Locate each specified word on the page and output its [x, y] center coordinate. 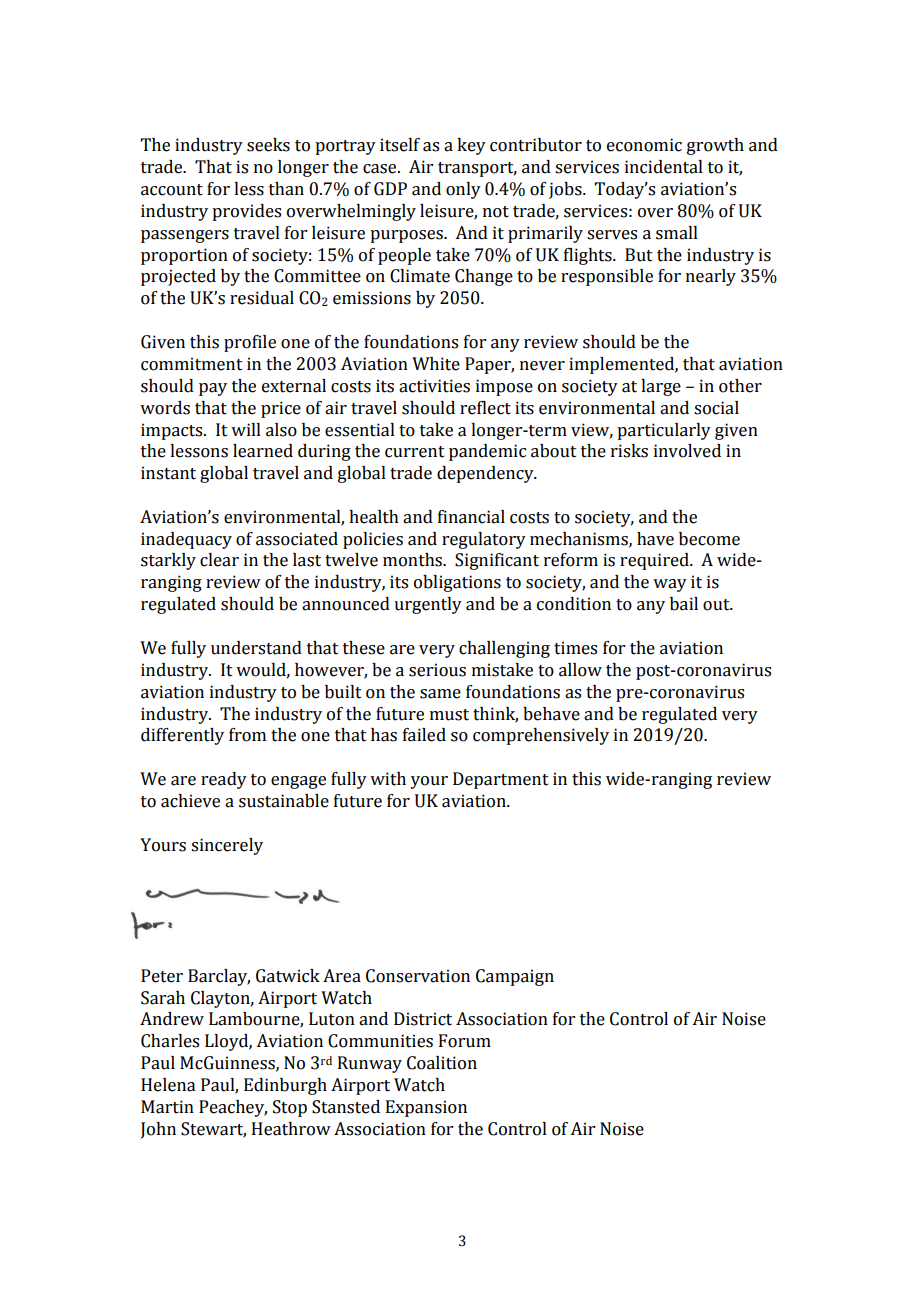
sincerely [227, 846]
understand [256, 648]
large [661, 387]
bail [684, 604]
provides [246, 212]
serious [437, 670]
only [463, 190]
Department [501, 780]
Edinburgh [285, 1086]
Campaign [515, 977]
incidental [664, 167]
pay [213, 389]
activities [434, 386]
